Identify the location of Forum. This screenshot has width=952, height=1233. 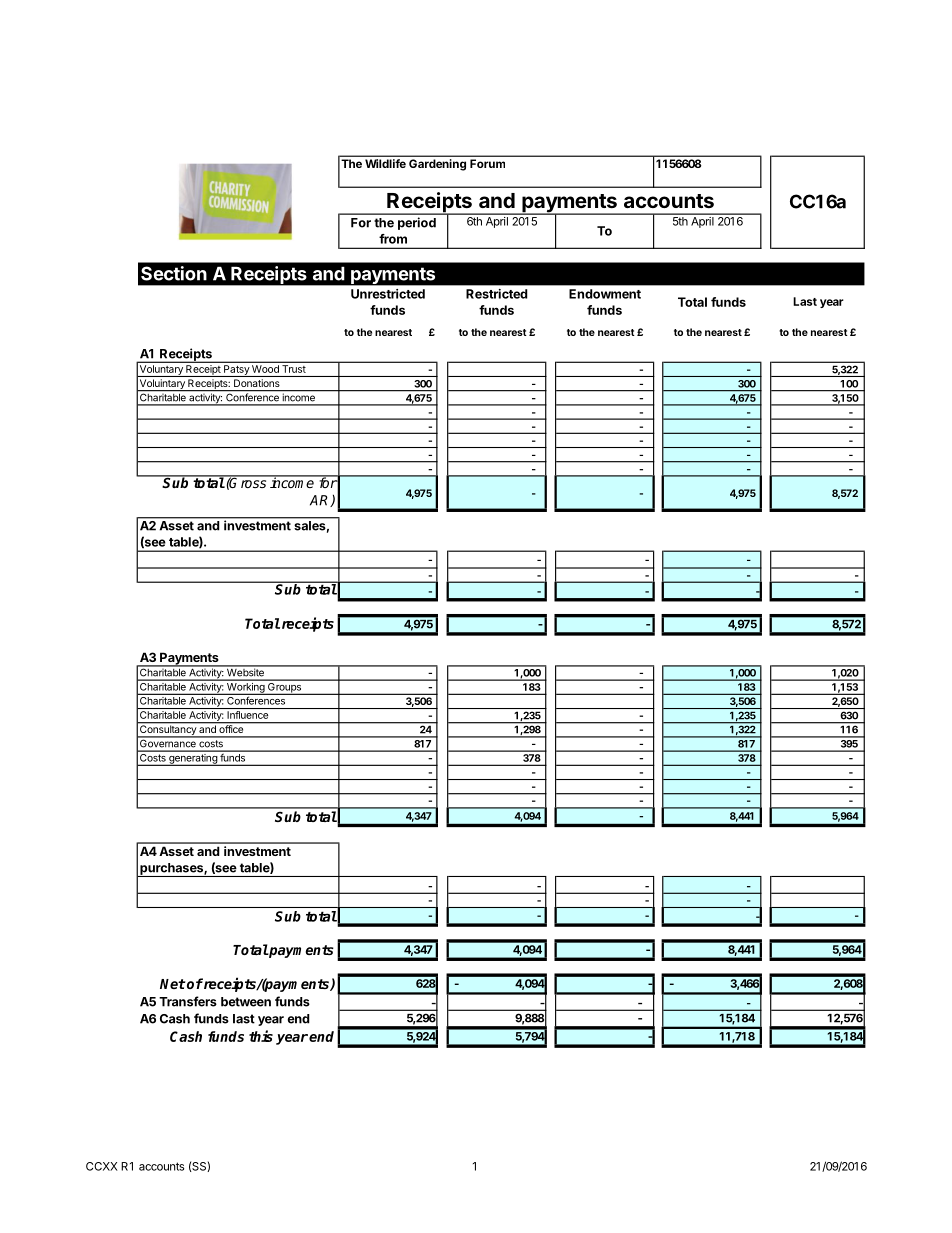
(487, 163).
